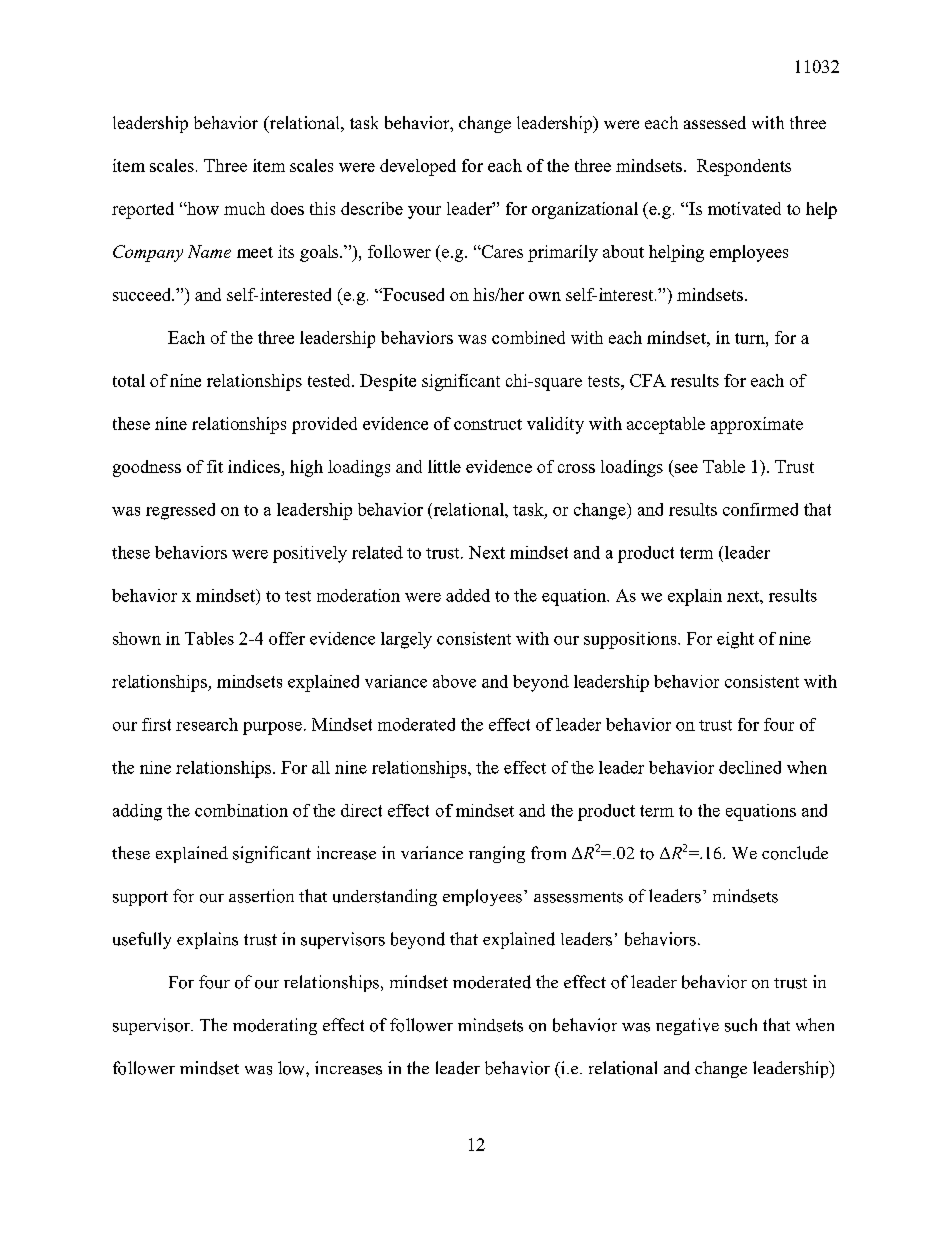 The height and width of the document is (1233, 952). What do you see at coordinates (468, 595) in the document?
I see `added` at bounding box center [468, 595].
